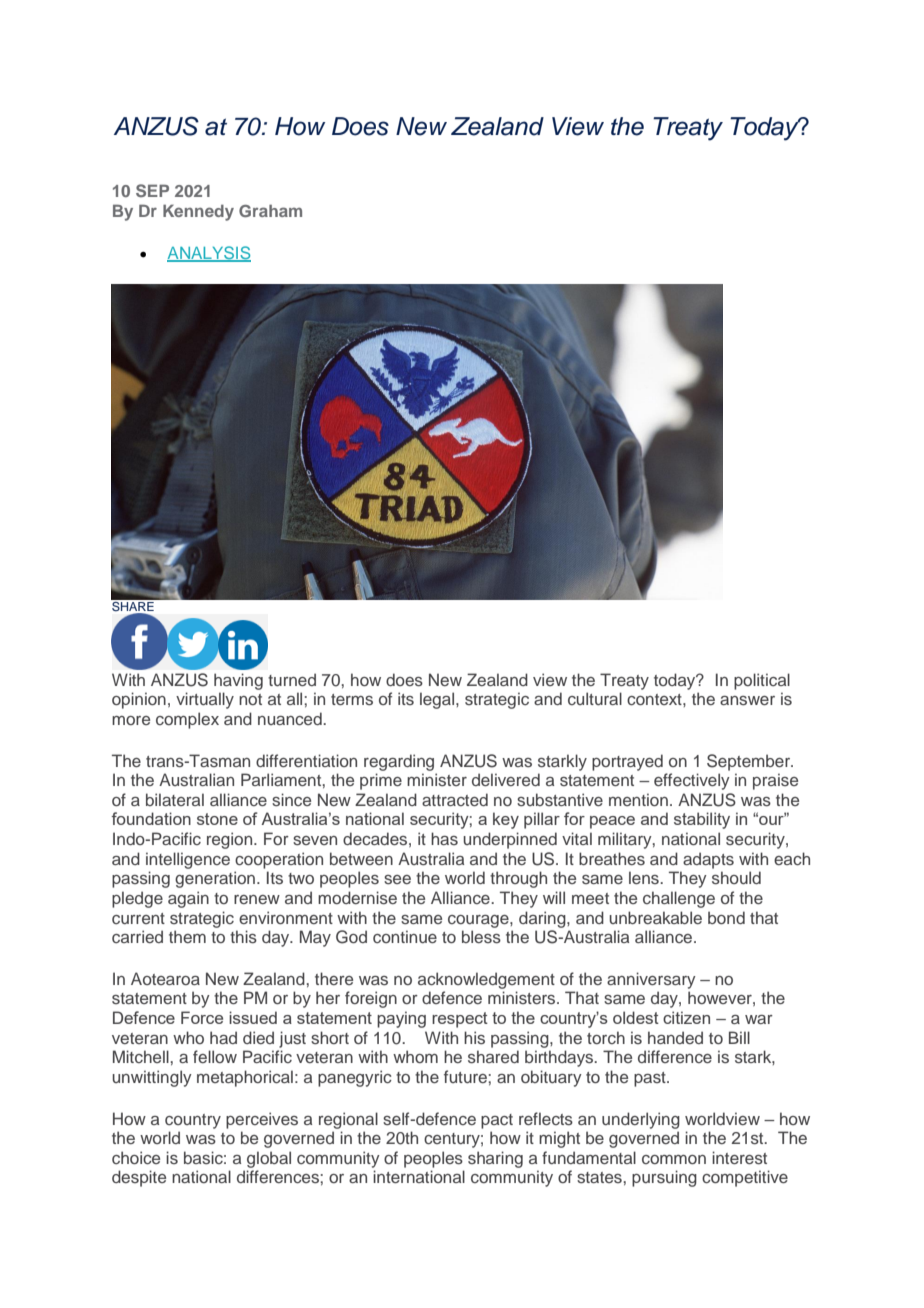 Image resolution: width=924 pixels, height=1308 pixels. I want to click on answer, so click(747, 700).
